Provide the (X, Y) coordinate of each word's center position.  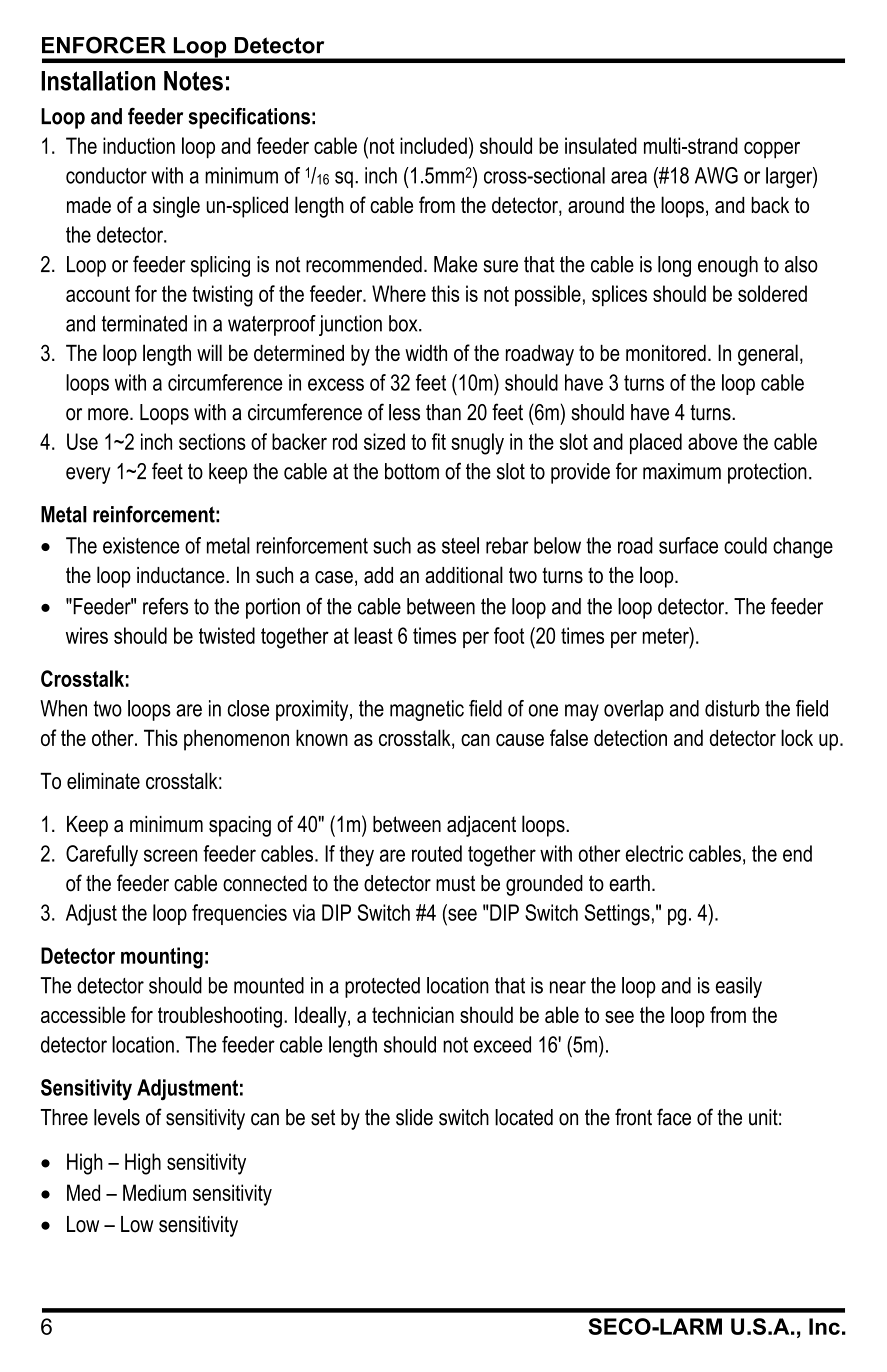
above (712, 441)
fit (439, 441)
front (633, 1117)
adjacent (481, 826)
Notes (193, 81)
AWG (716, 175)
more (109, 414)
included (433, 145)
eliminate (103, 780)
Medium (154, 1192)
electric (654, 853)
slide (414, 1117)
